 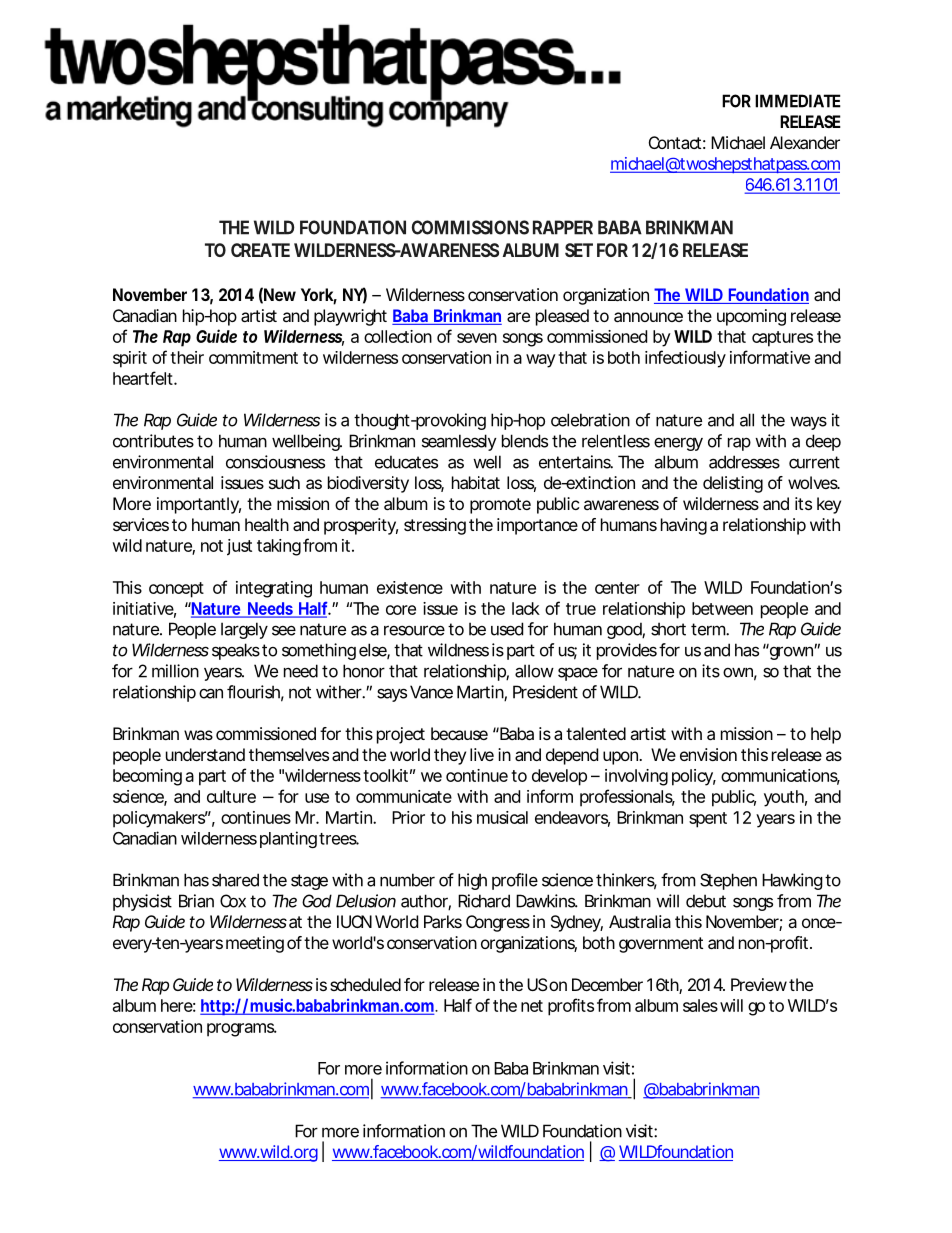 I want to click on Preview, so click(x=759, y=984).
